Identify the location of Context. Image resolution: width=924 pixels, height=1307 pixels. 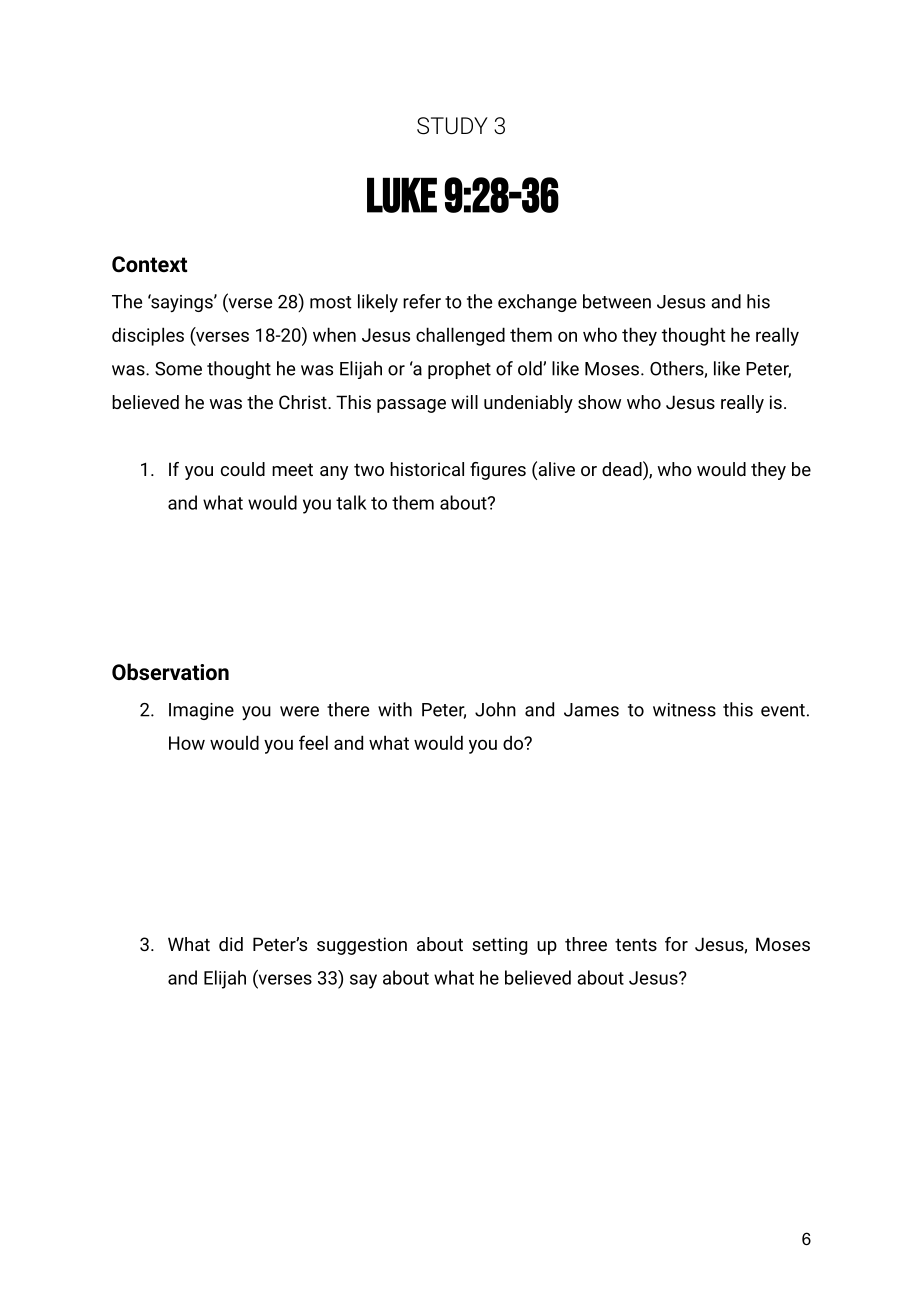
(149, 264).
